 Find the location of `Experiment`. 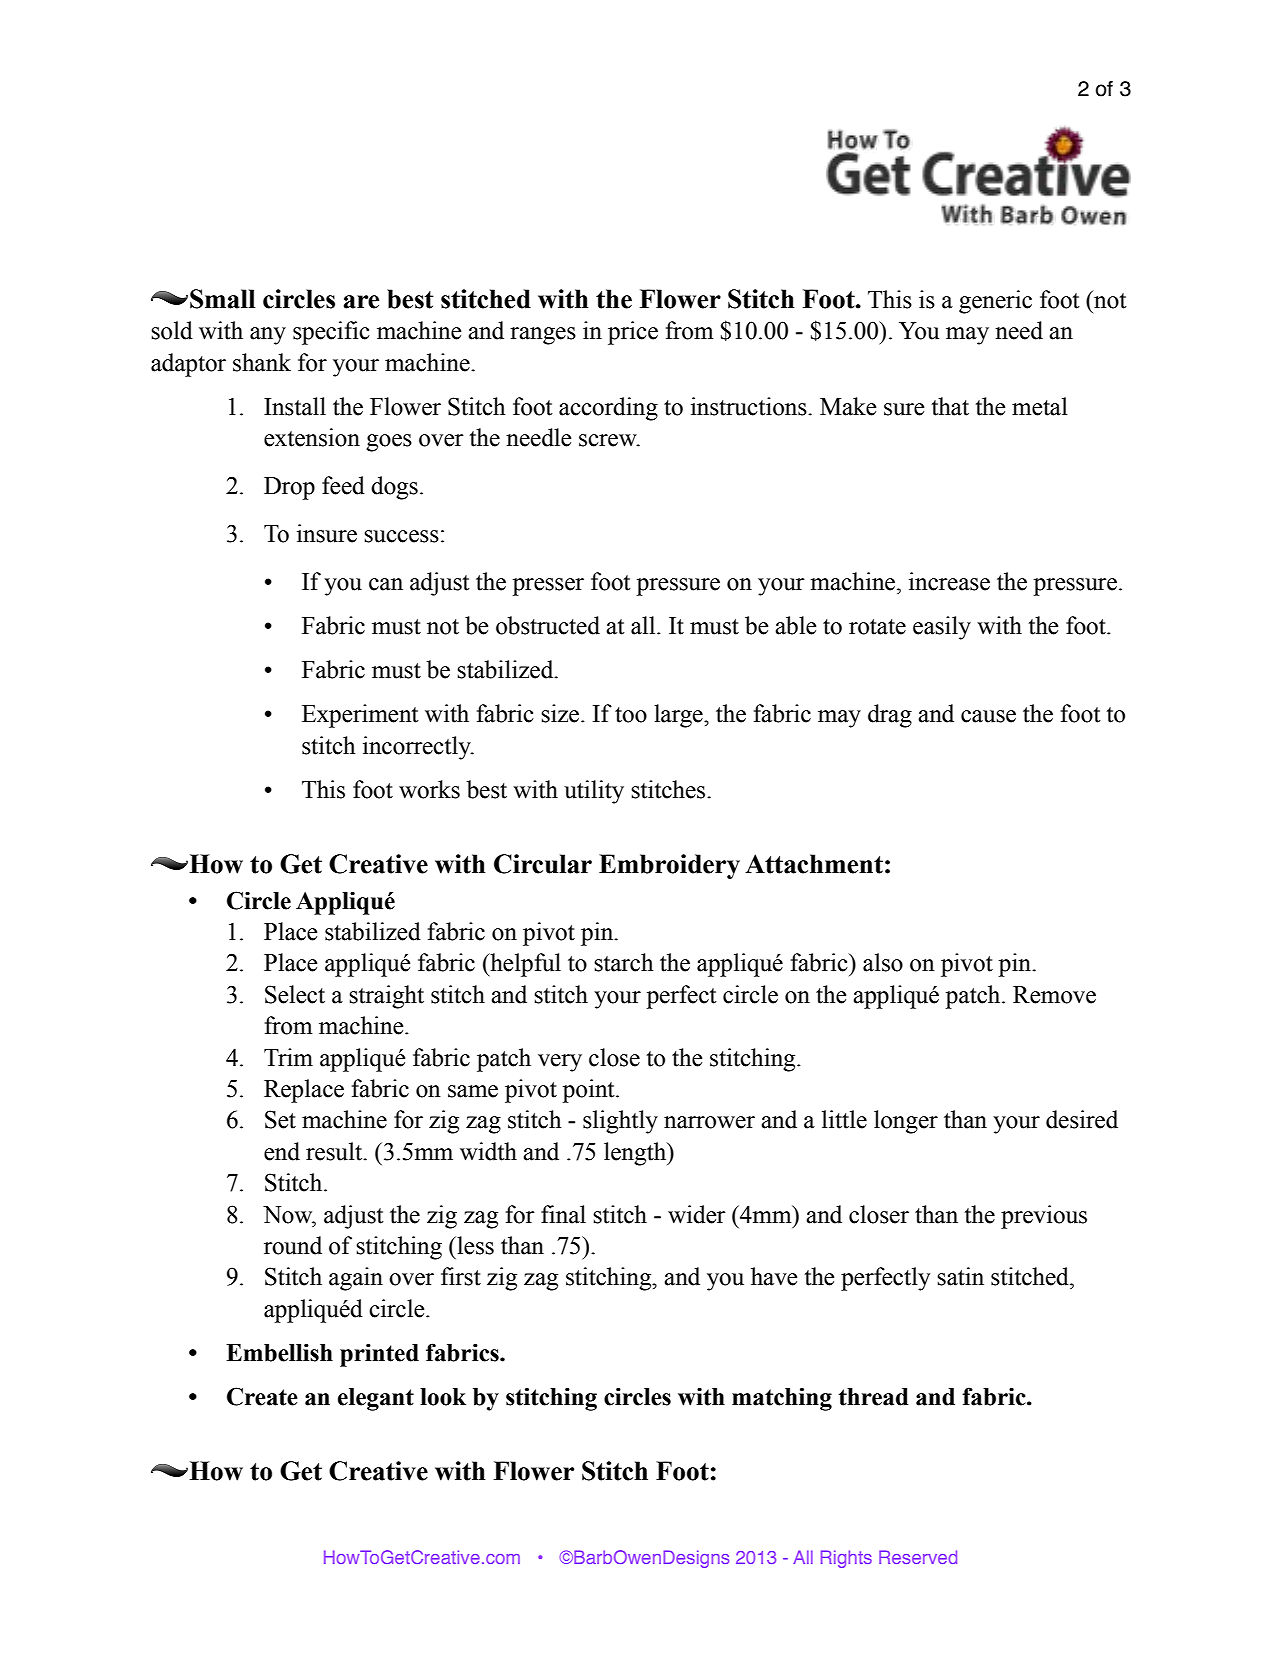

Experiment is located at coordinates (360, 716).
